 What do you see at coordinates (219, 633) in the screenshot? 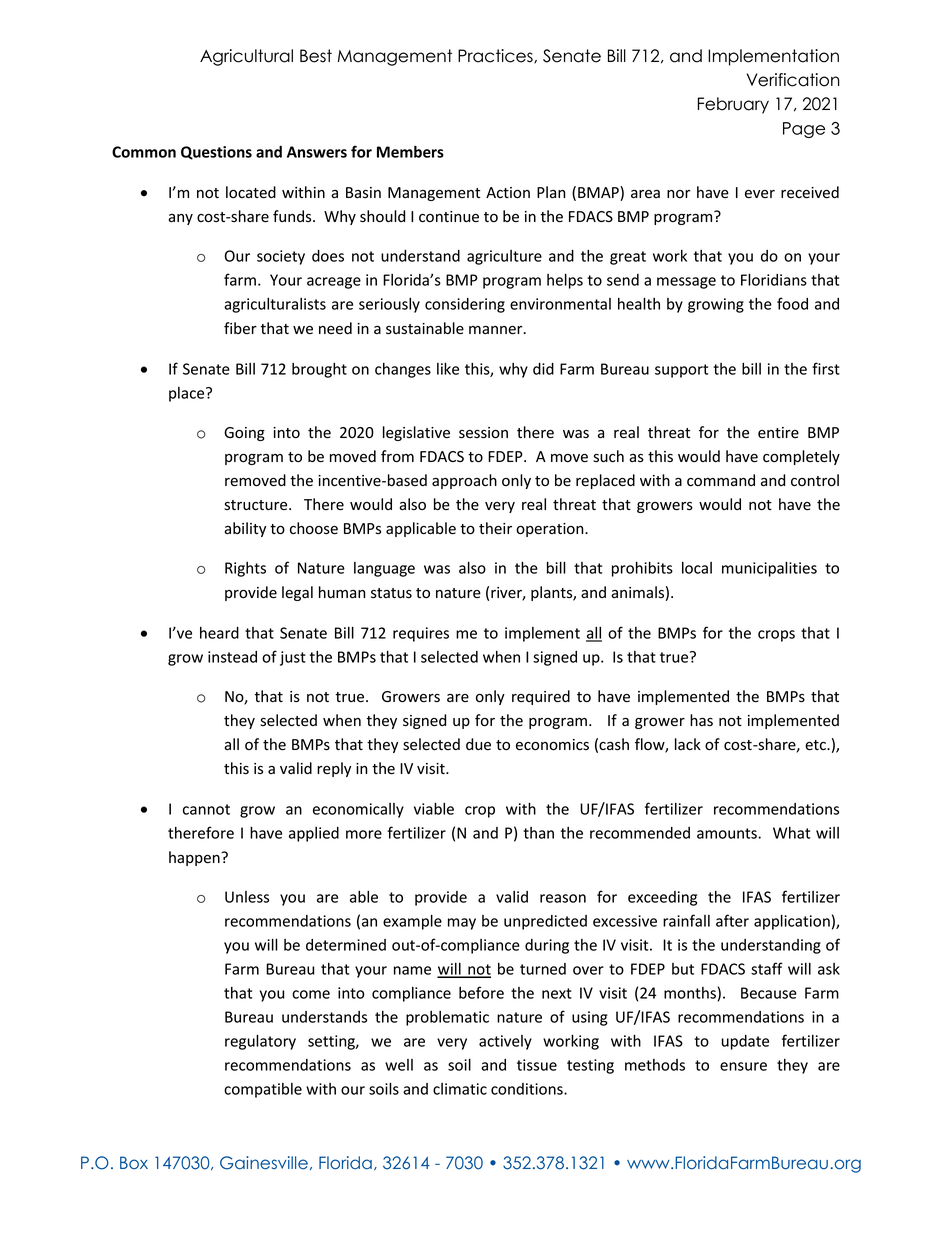
I see `heard` at bounding box center [219, 633].
